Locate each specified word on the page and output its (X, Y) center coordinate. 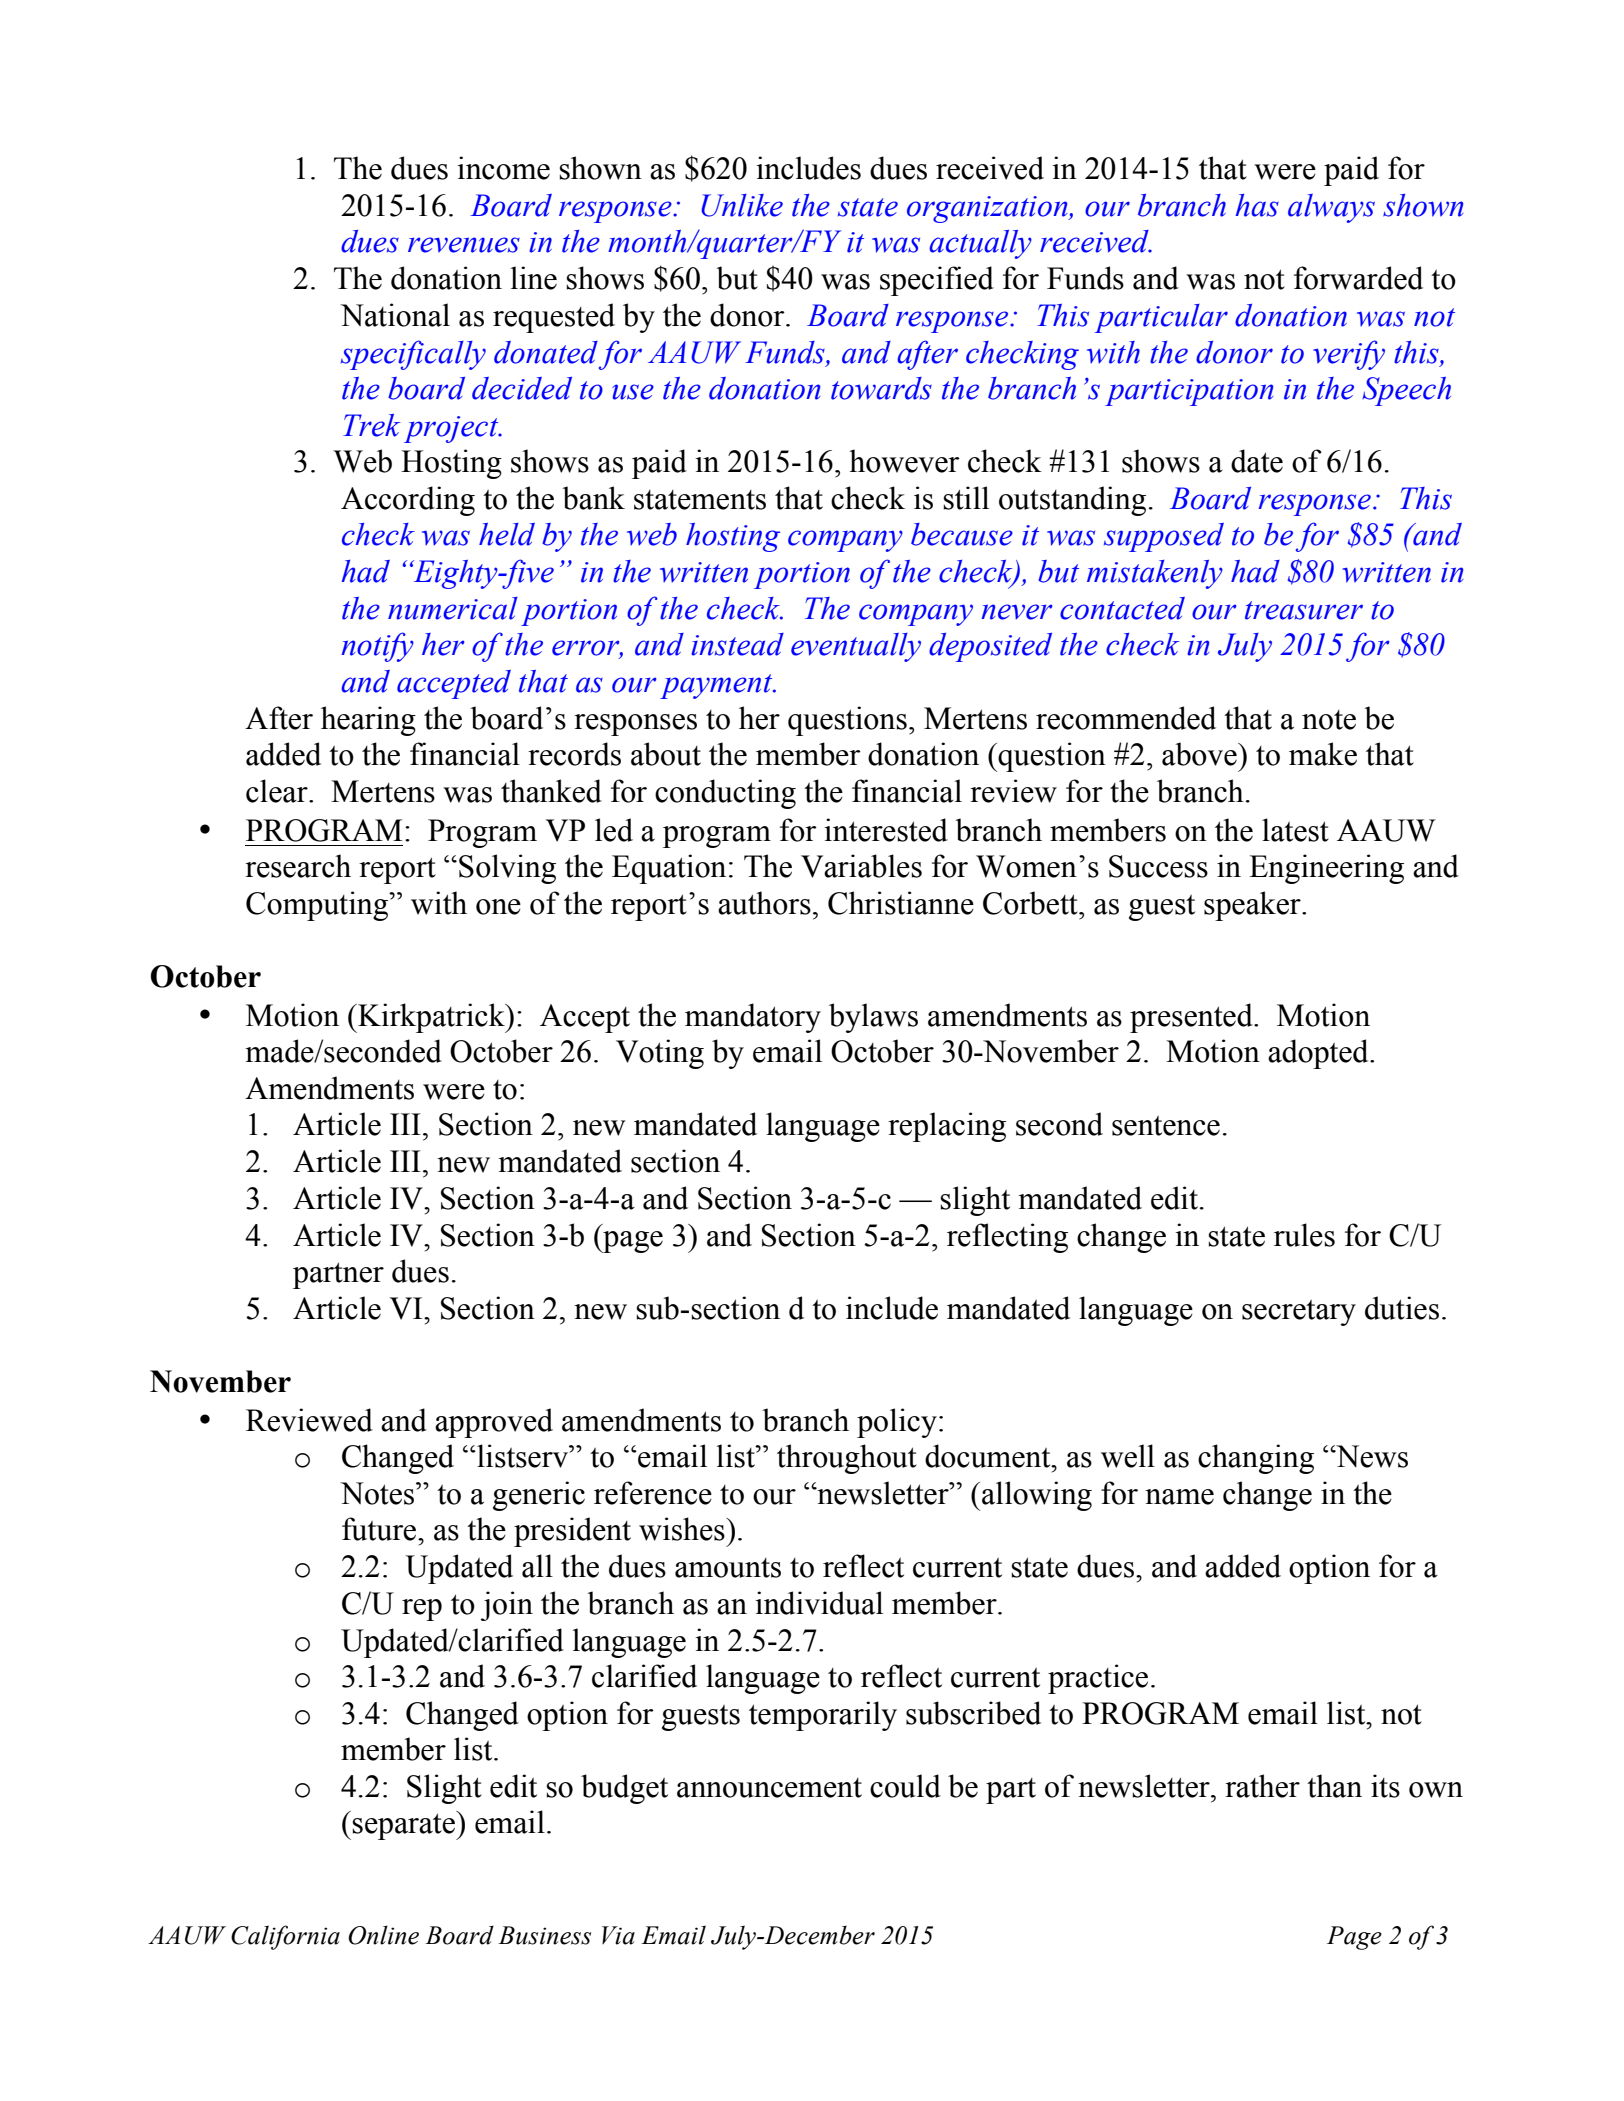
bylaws (873, 1018)
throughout (847, 1459)
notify (377, 647)
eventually (856, 647)
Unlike (742, 205)
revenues (464, 245)
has (1257, 205)
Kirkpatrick (431, 1018)
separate (405, 1826)
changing (1256, 1459)
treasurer (1304, 610)
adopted (1319, 1054)
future (380, 1529)
